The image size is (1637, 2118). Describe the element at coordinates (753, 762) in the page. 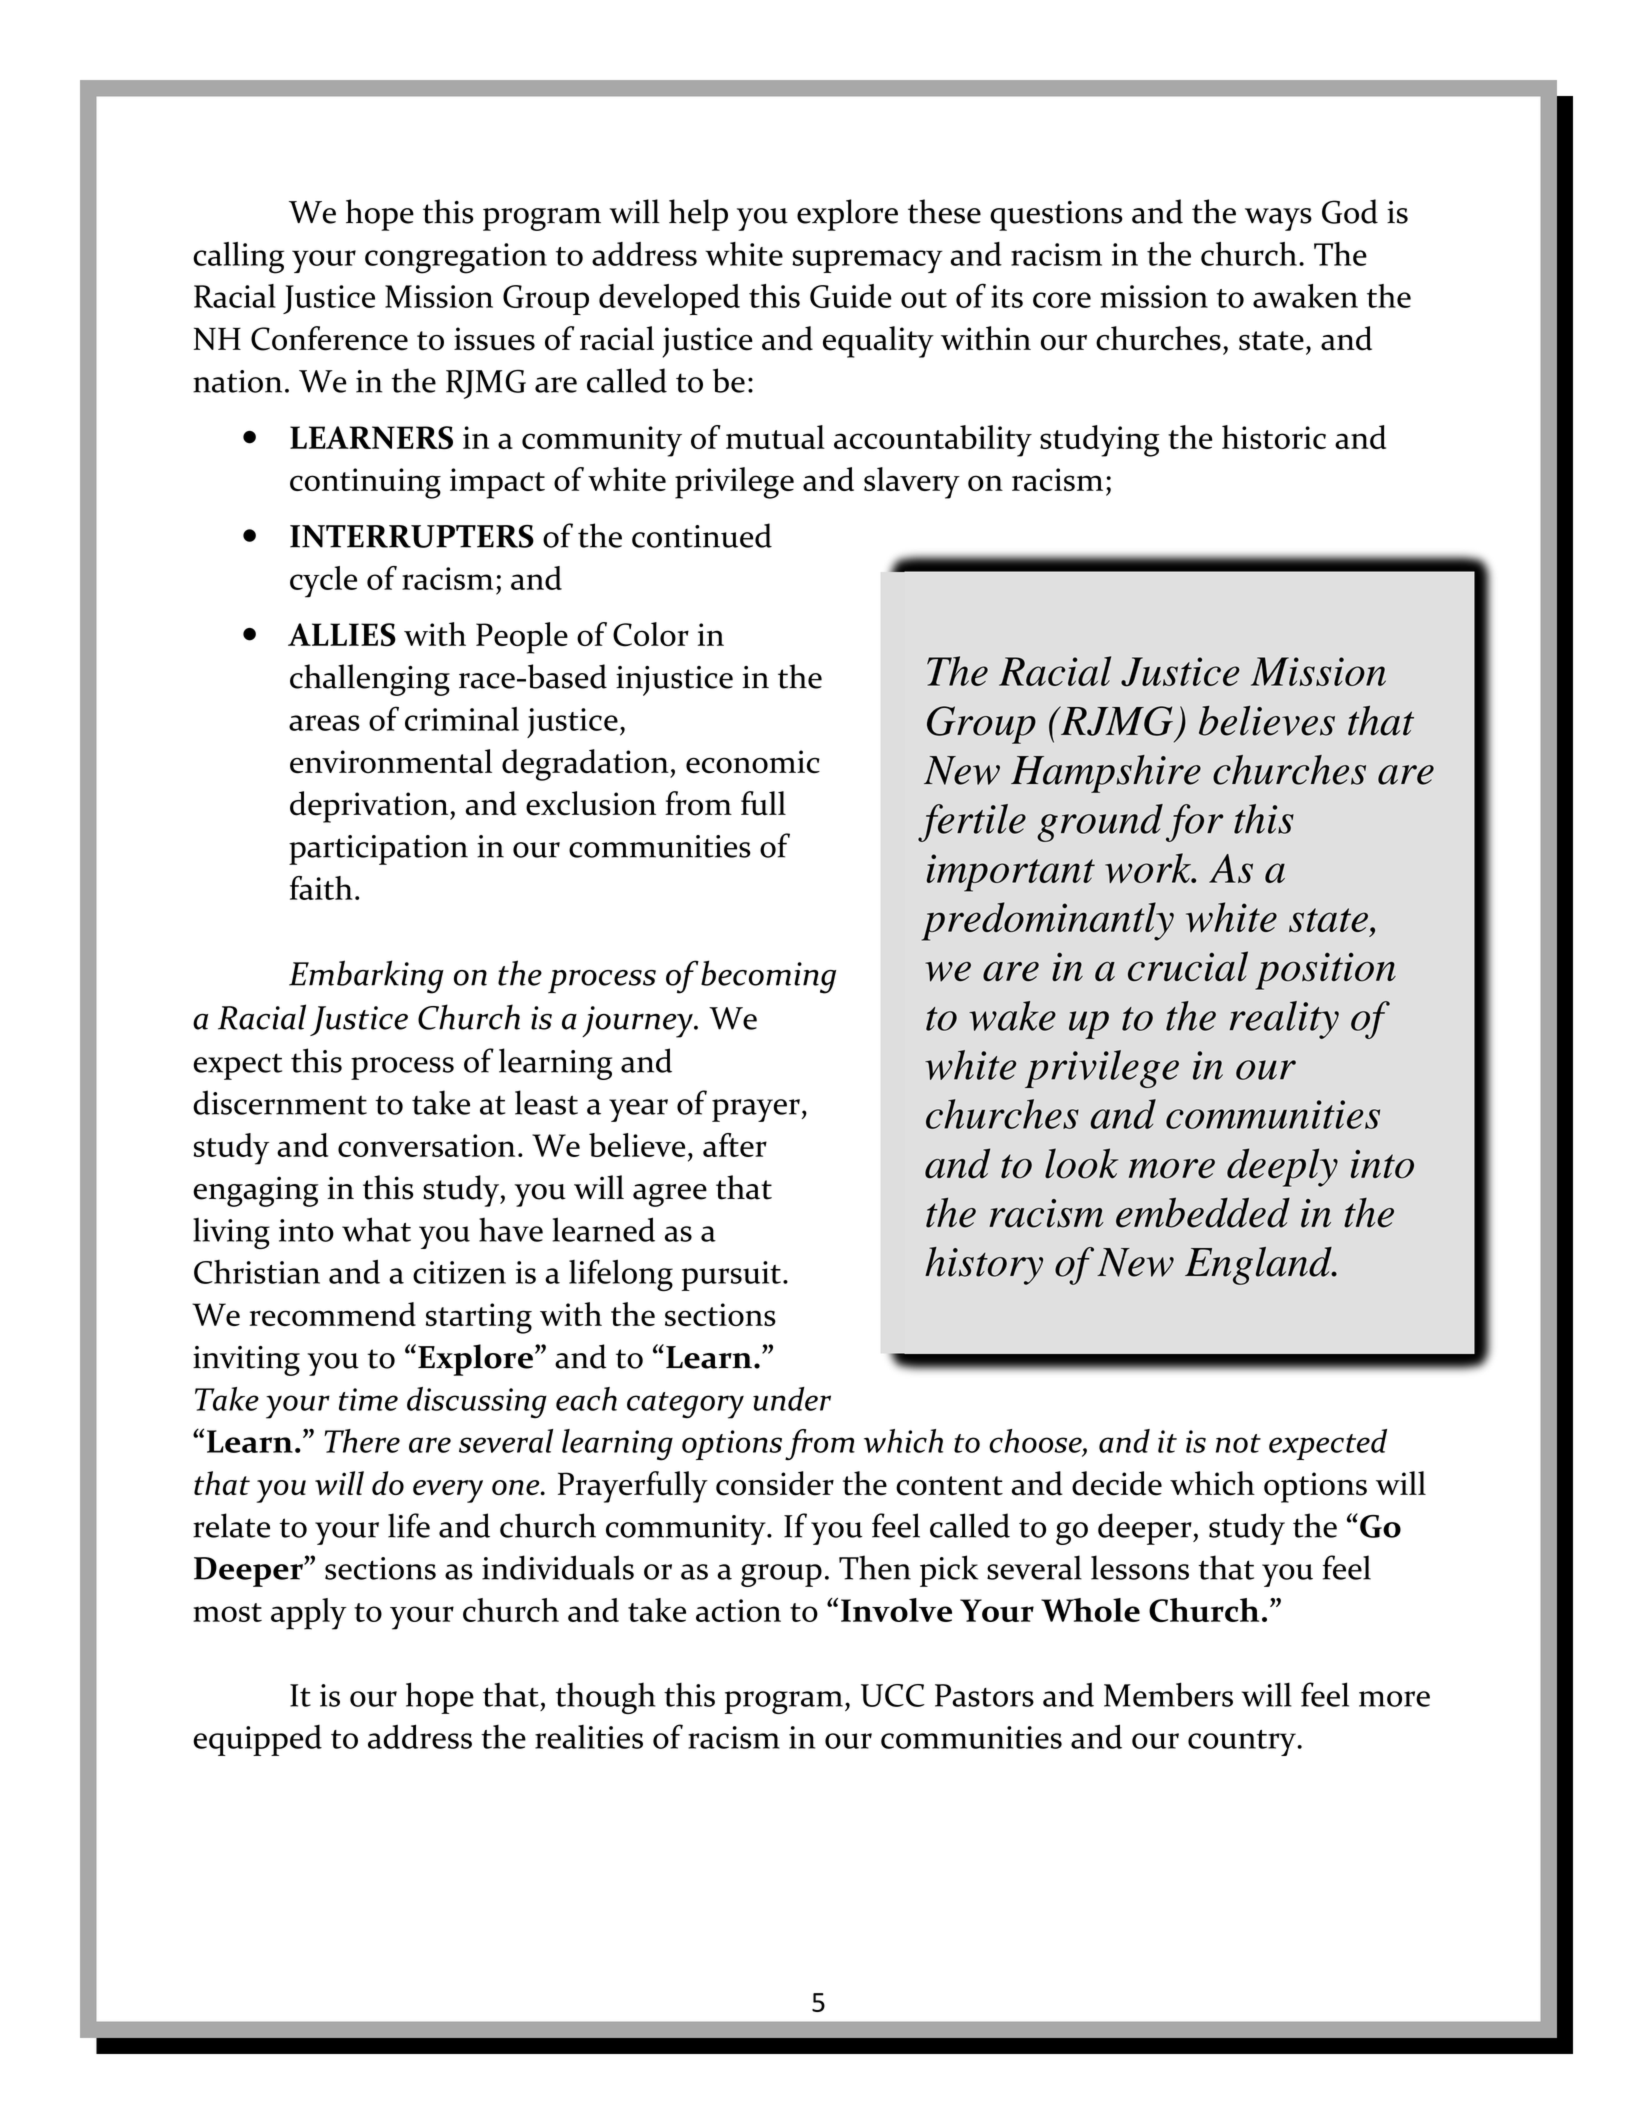

I see `economic` at that location.
